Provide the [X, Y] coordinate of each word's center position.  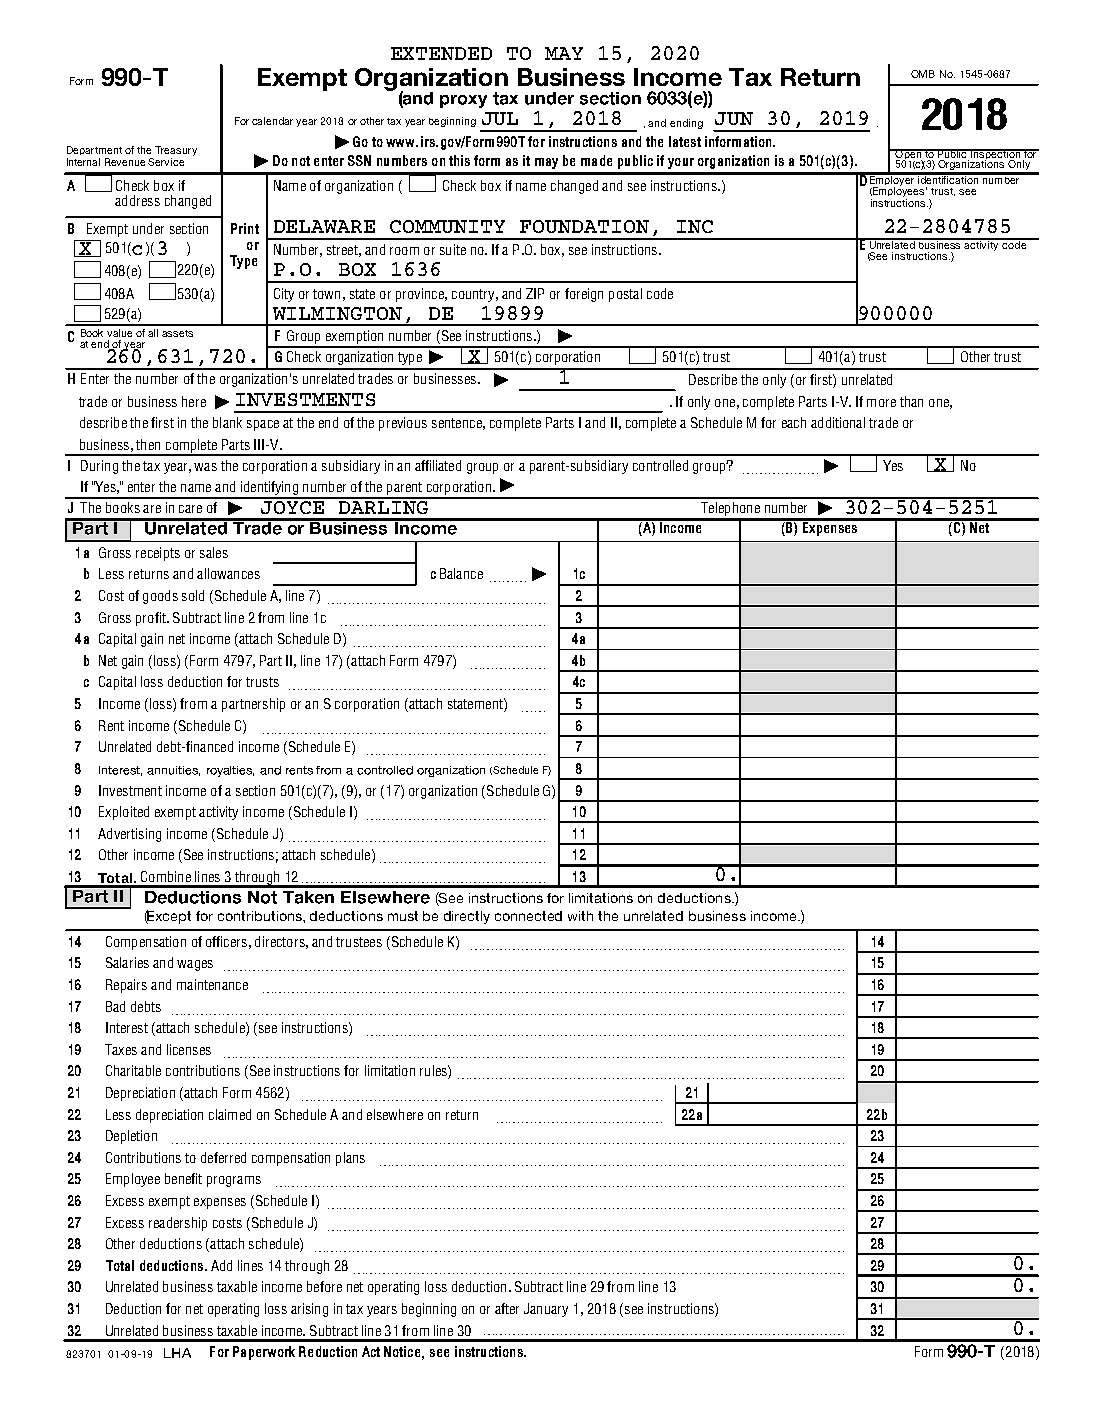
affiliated [438, 465]
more [881, 403]
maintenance [212, 984]
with [580, 916]
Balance [461, 573]
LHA [177, 1353]
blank [227, 422]
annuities [173, 771]
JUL [500, 118]
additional [838, 422]
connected [528, 916]
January [546, 1310]
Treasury [176, 152]
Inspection [995, 155]
